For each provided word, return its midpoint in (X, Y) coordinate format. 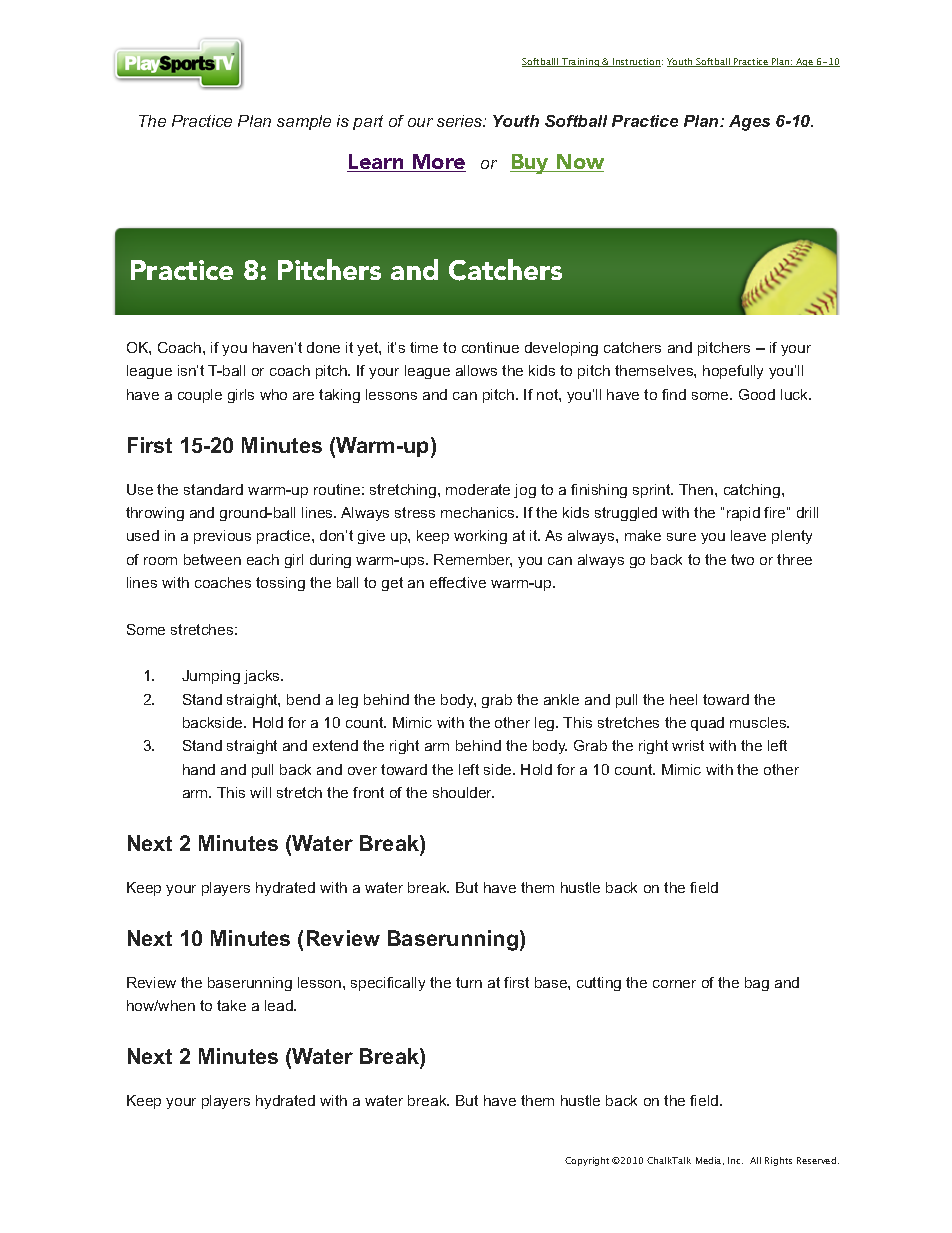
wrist (688, 745)
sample (304, 122)
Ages (749, 123)
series (461, 121)
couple (200, 396)
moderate (478, 489)
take (231, 1005)
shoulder (463, 792)
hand (199, 769)
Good (757, 394)
